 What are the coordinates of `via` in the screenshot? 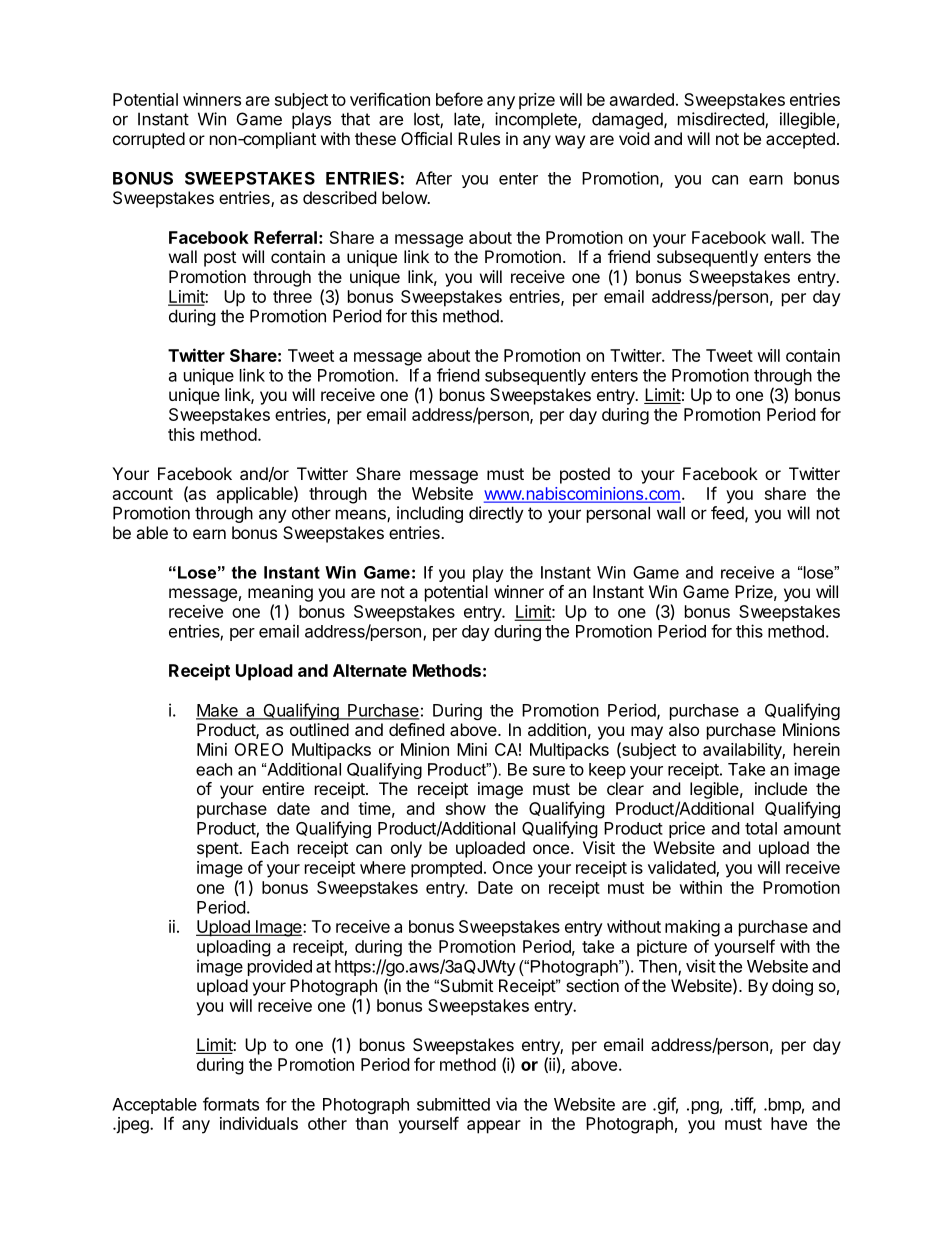 It's located at (506, 1104).
